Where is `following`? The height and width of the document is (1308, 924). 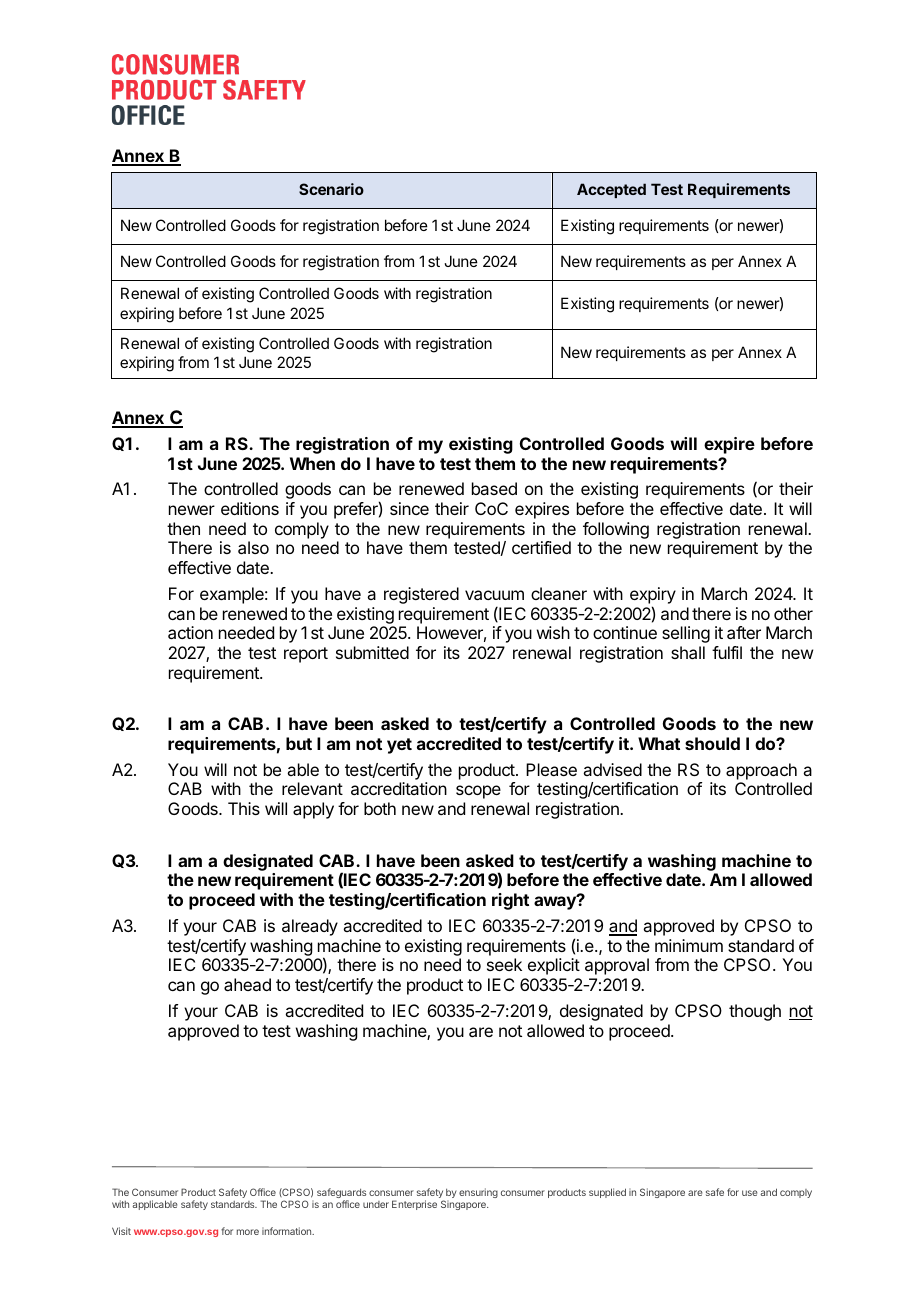 following is located at coordinates (616, 532).
